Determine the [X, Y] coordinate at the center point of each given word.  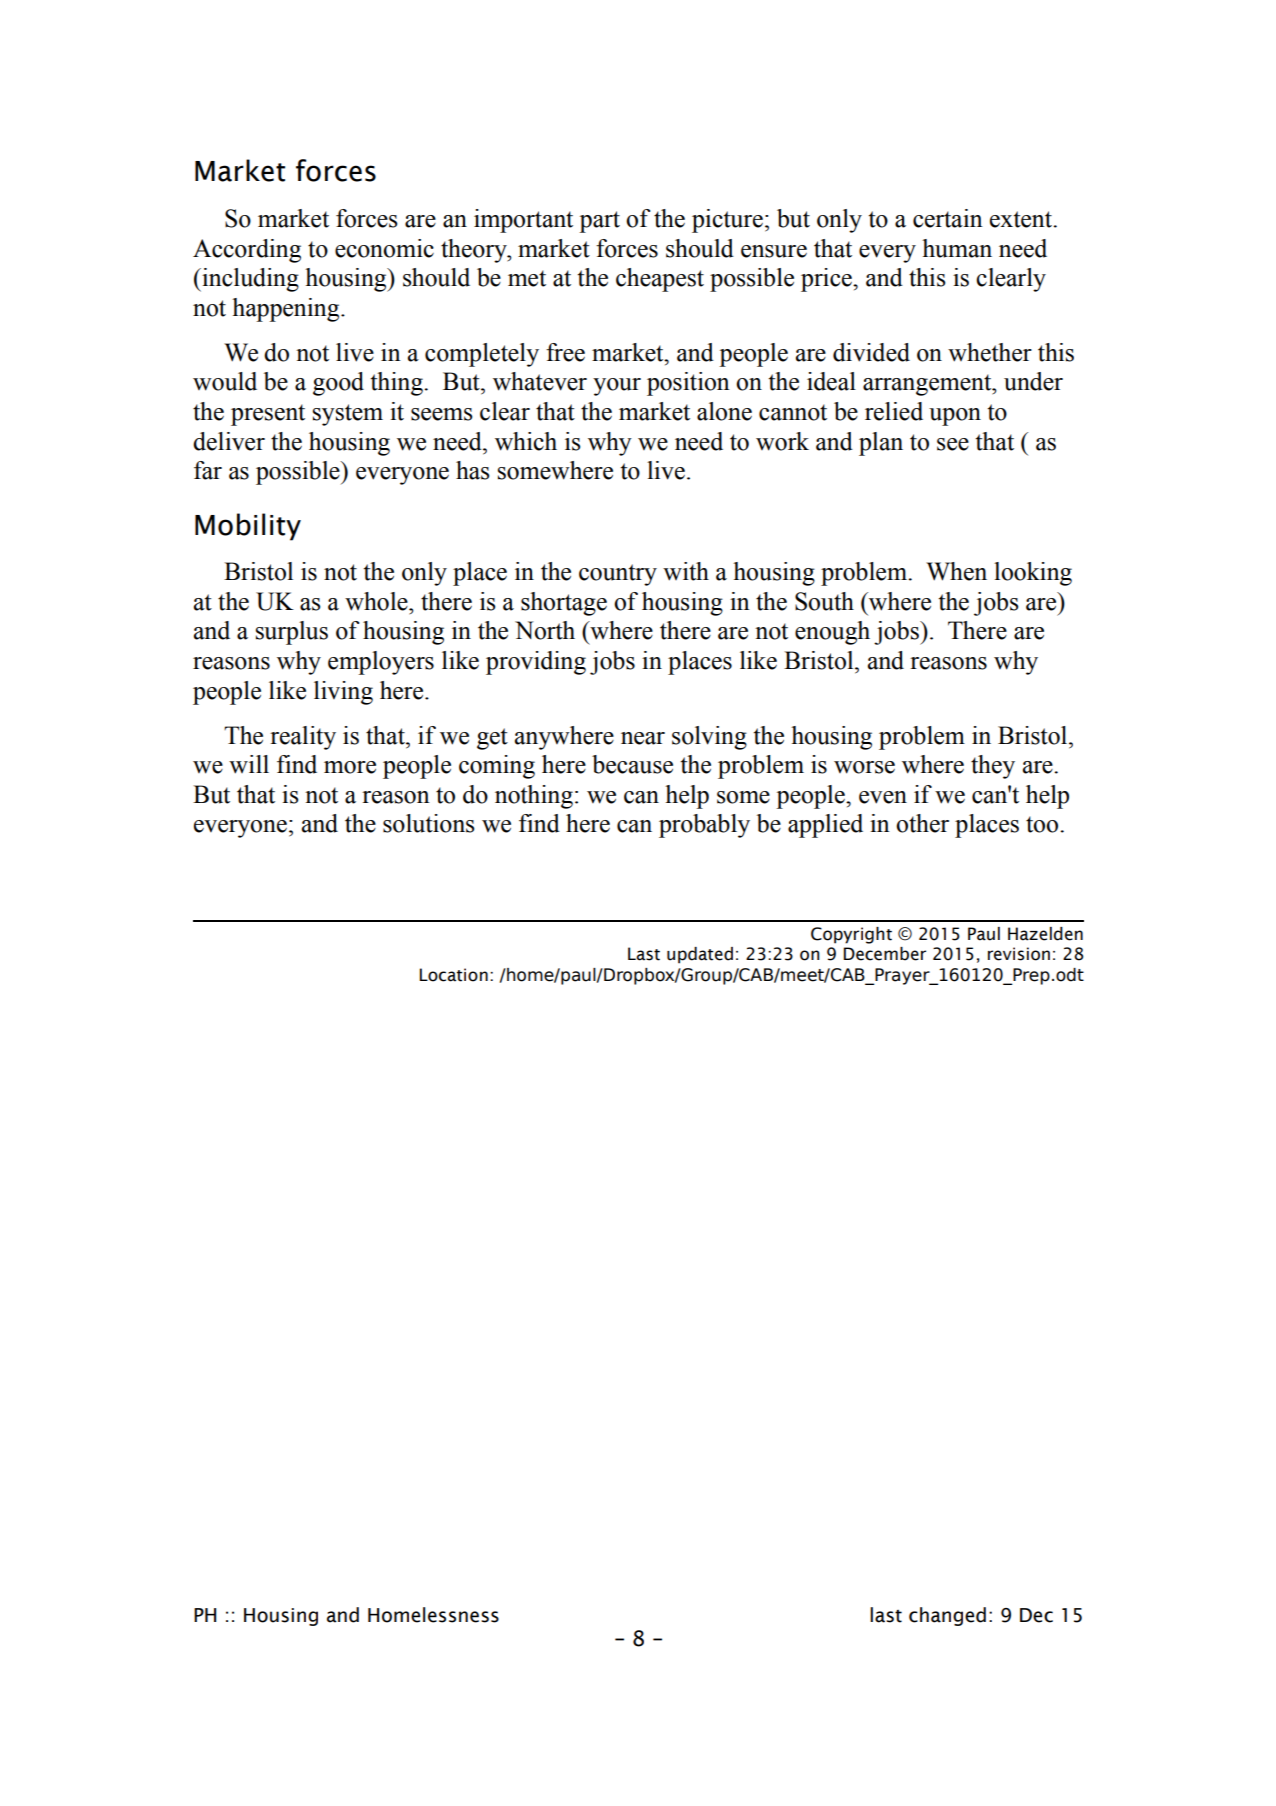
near [643, 738]
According [247, 251]
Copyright [851, 935]
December [885, 954]
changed [947, 1616]
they [993, 767]
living [343, 693]
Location [454, 975]
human [957, 248]
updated [700, 955]
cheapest [660, 280]
